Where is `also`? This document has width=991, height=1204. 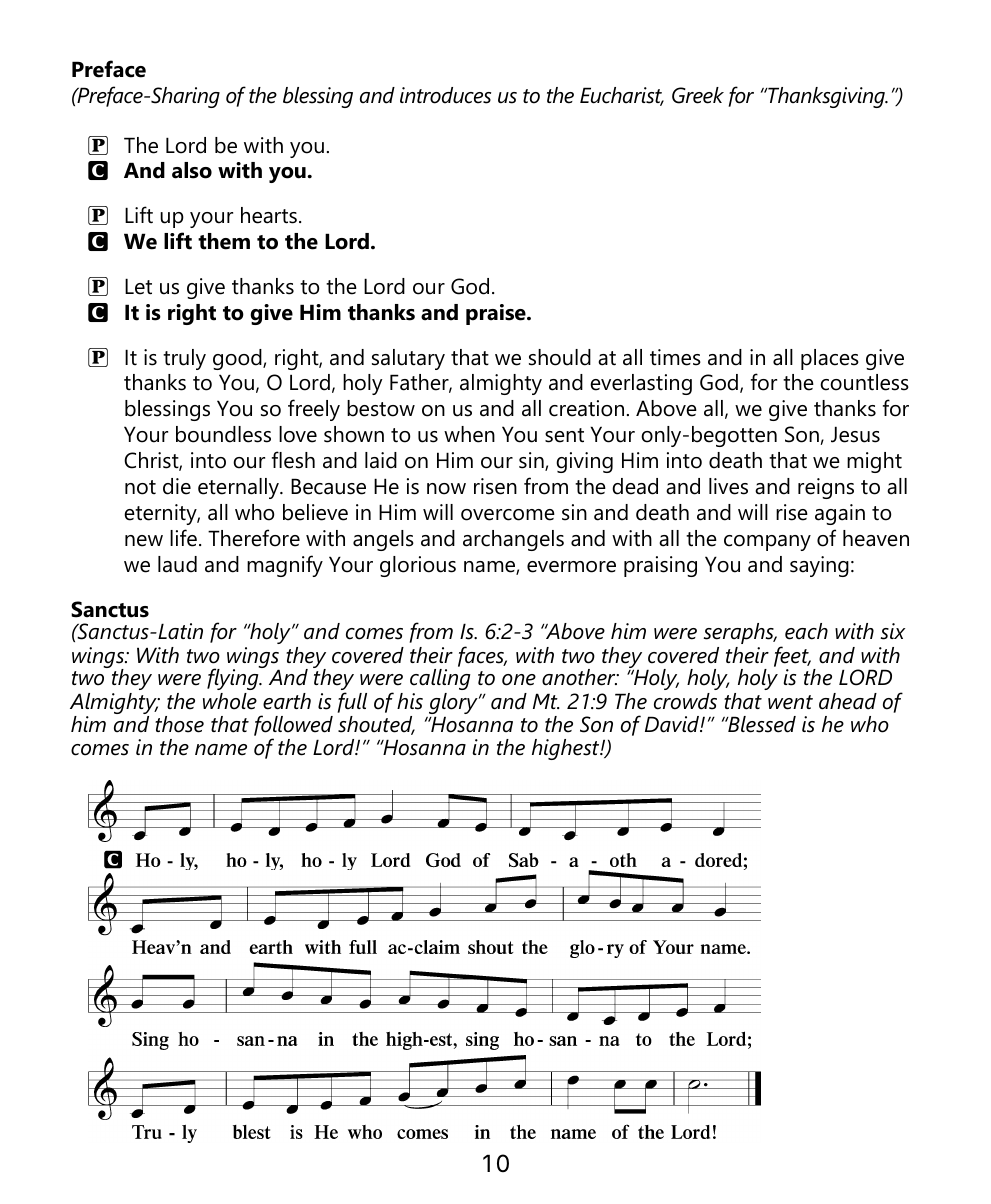
also is located at coordinates (192, 170).
